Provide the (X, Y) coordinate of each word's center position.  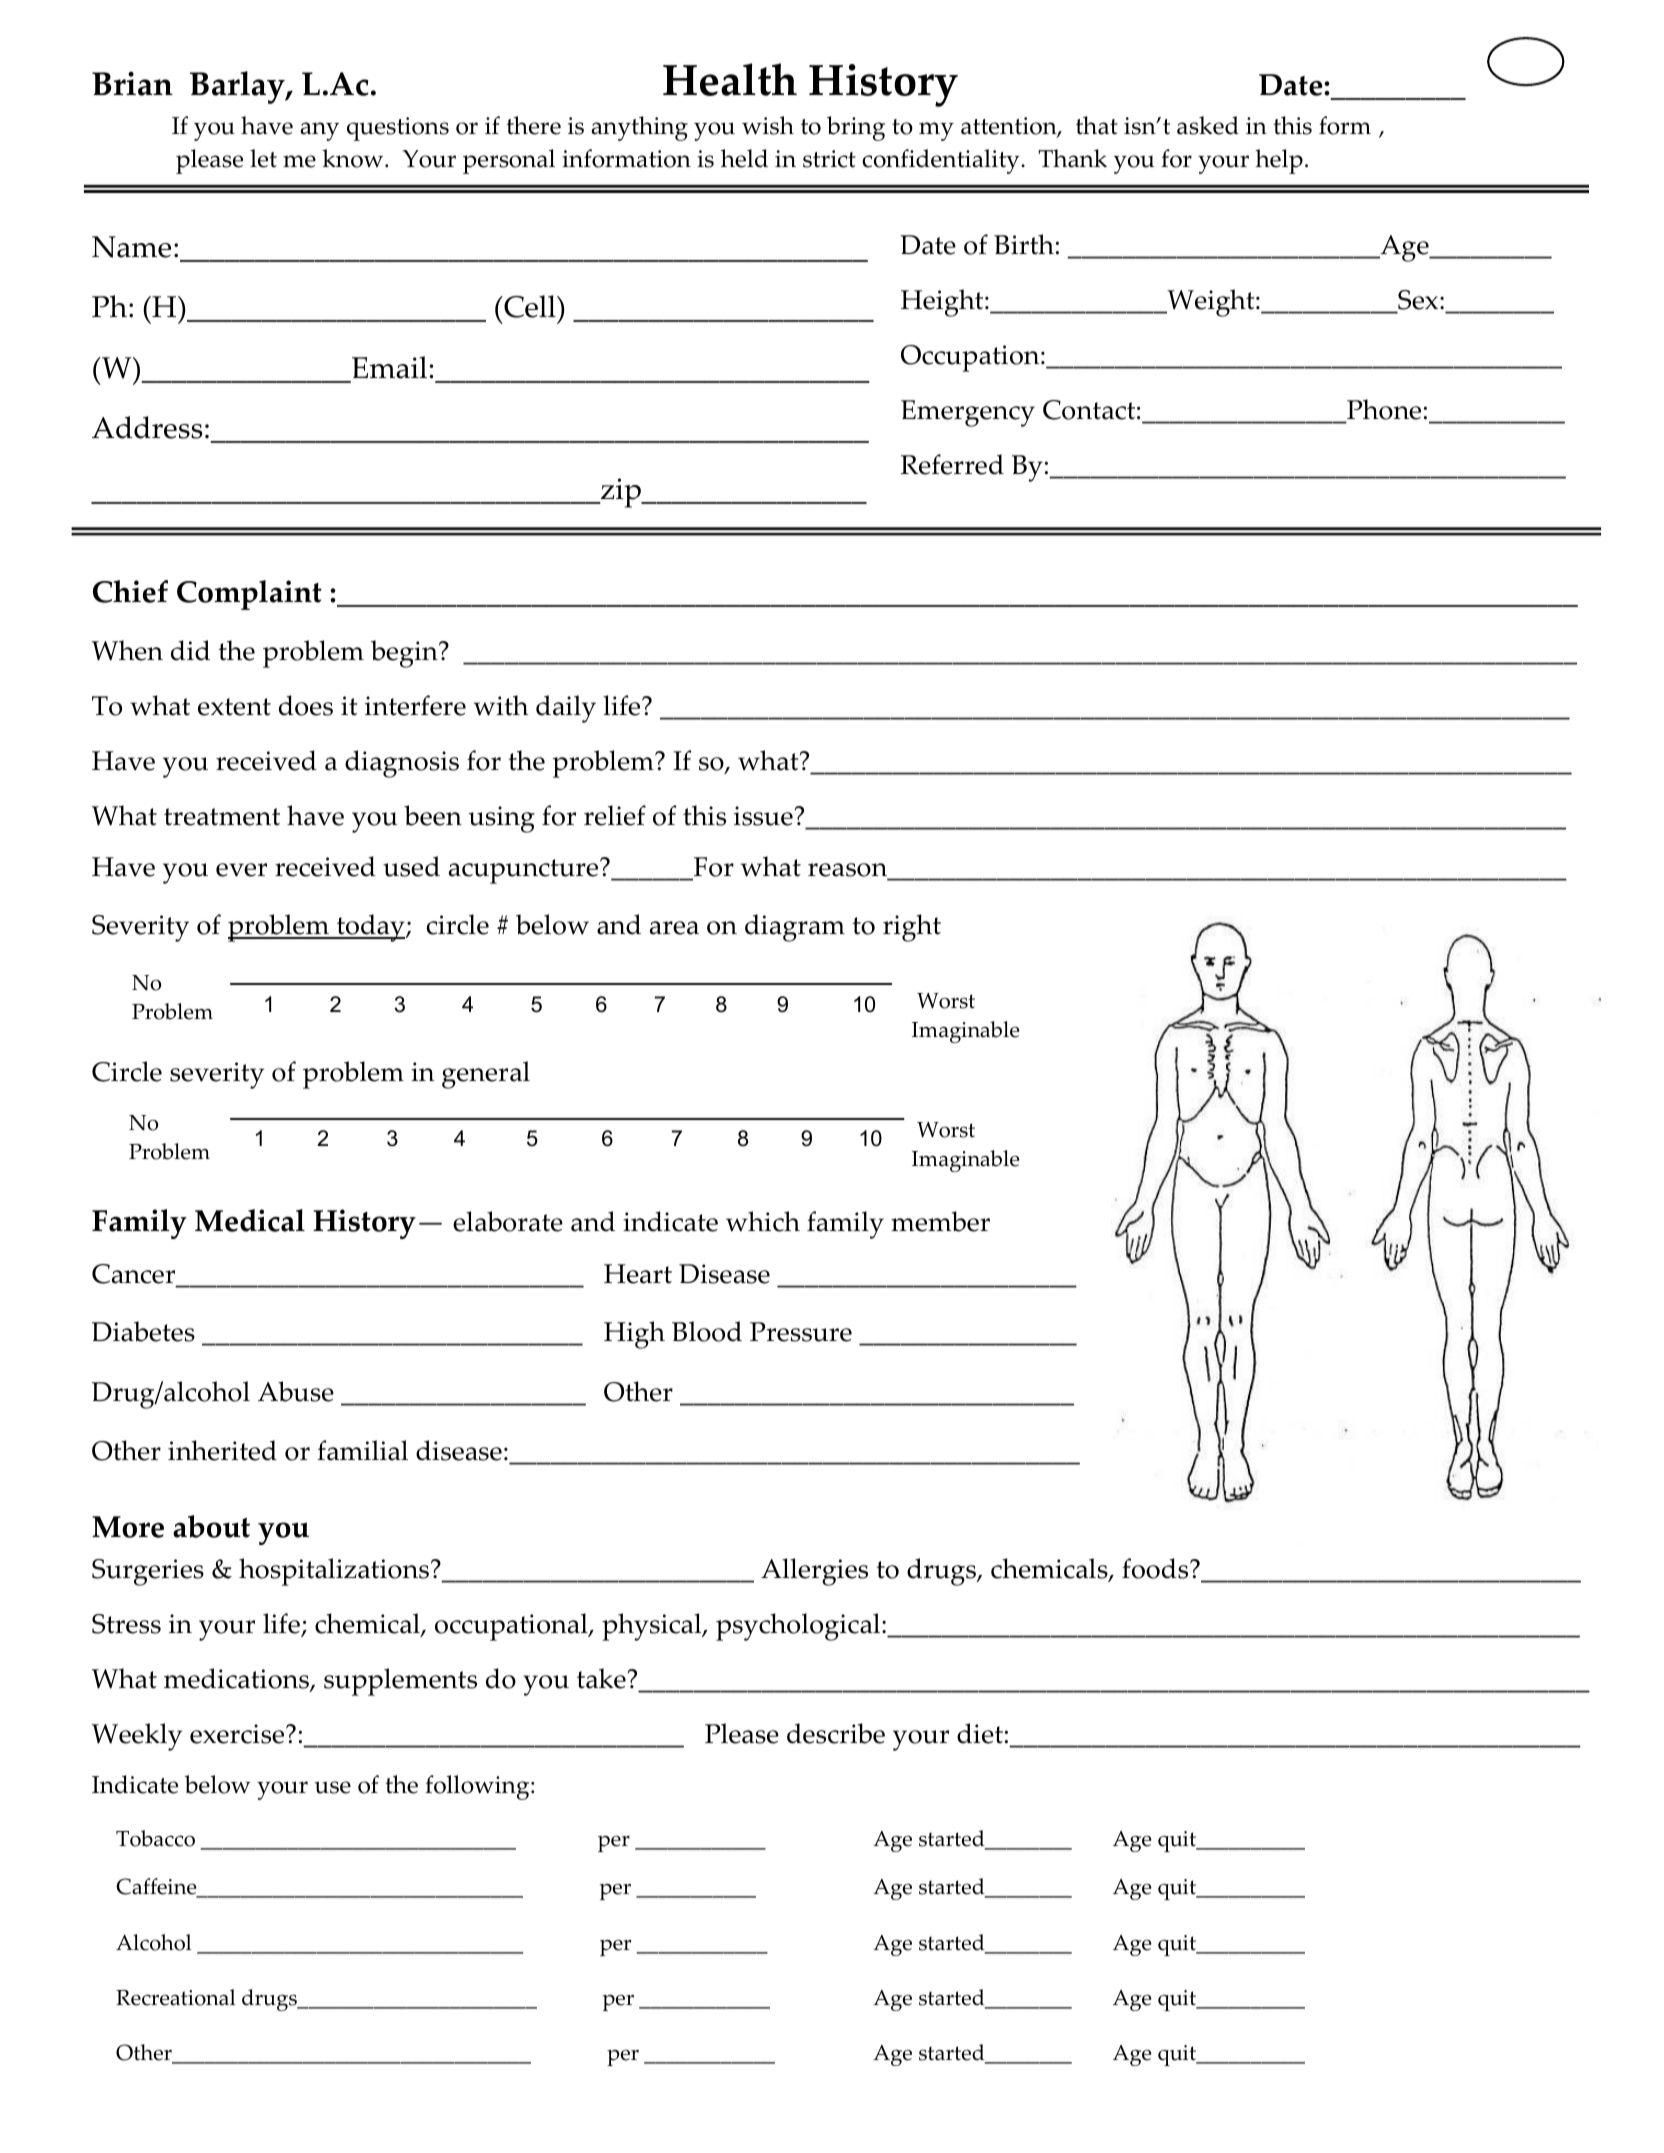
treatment (222, 817)
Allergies (814, 1572)
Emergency (968, 413)
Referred (952, 464)
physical (653, 1627)
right (912, 928)
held (744, 158)
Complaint (249, 595)
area (674, 928)
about (211, 1526)
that (1097, 125)
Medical (250, 1220)
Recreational (175, 1997)
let (263, 158)
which (763, 1221)
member (940, 1221)
